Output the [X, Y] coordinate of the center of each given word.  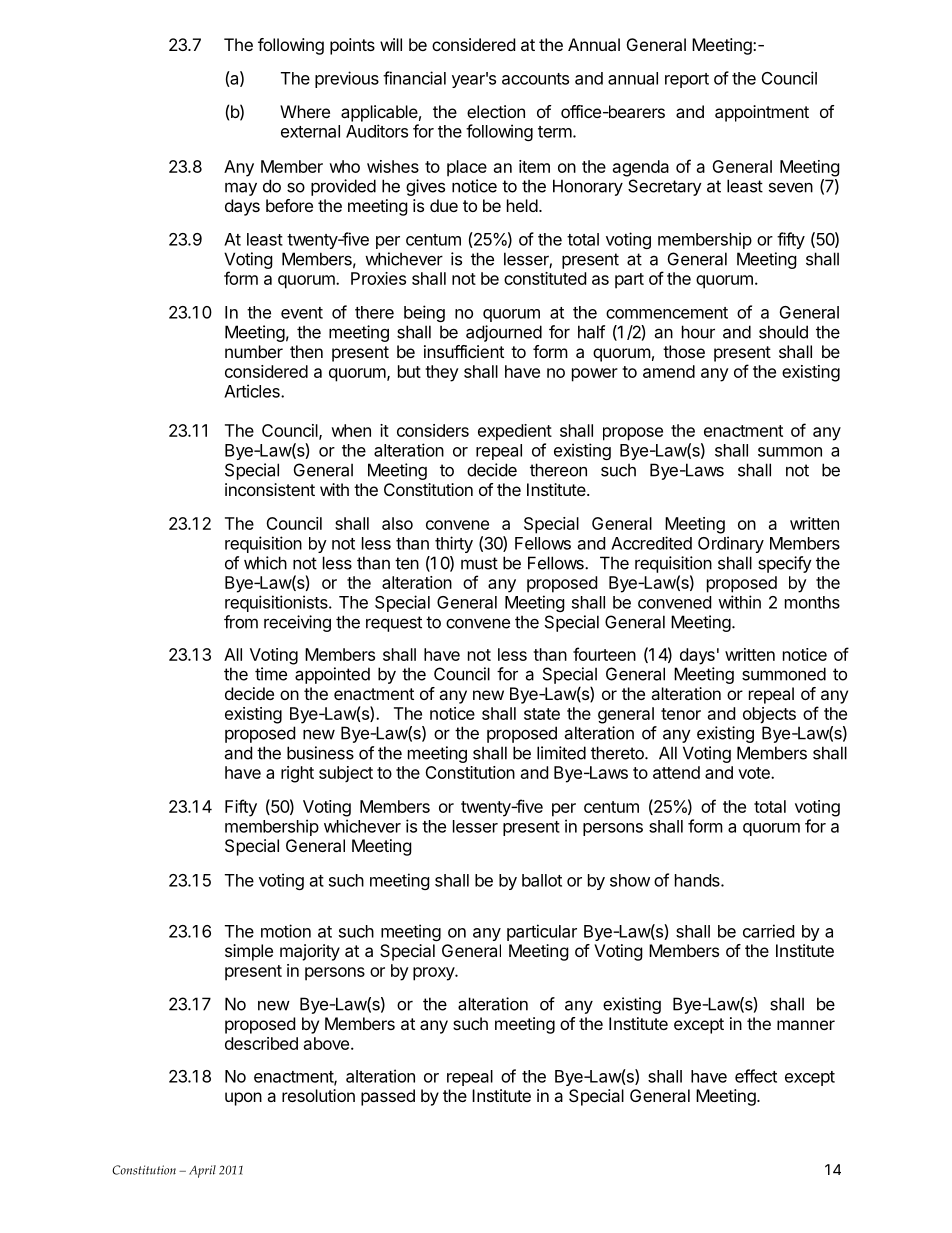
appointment [762, 113]
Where [305, 111]
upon [243, 1099]
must [479, 563]
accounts [535, 79]
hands [698, 880]
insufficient [464, 351]
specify [785, 564]
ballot [542, 880]
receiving [297, 623]
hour [698, 332]
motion [286, 931]
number [254, 351]
